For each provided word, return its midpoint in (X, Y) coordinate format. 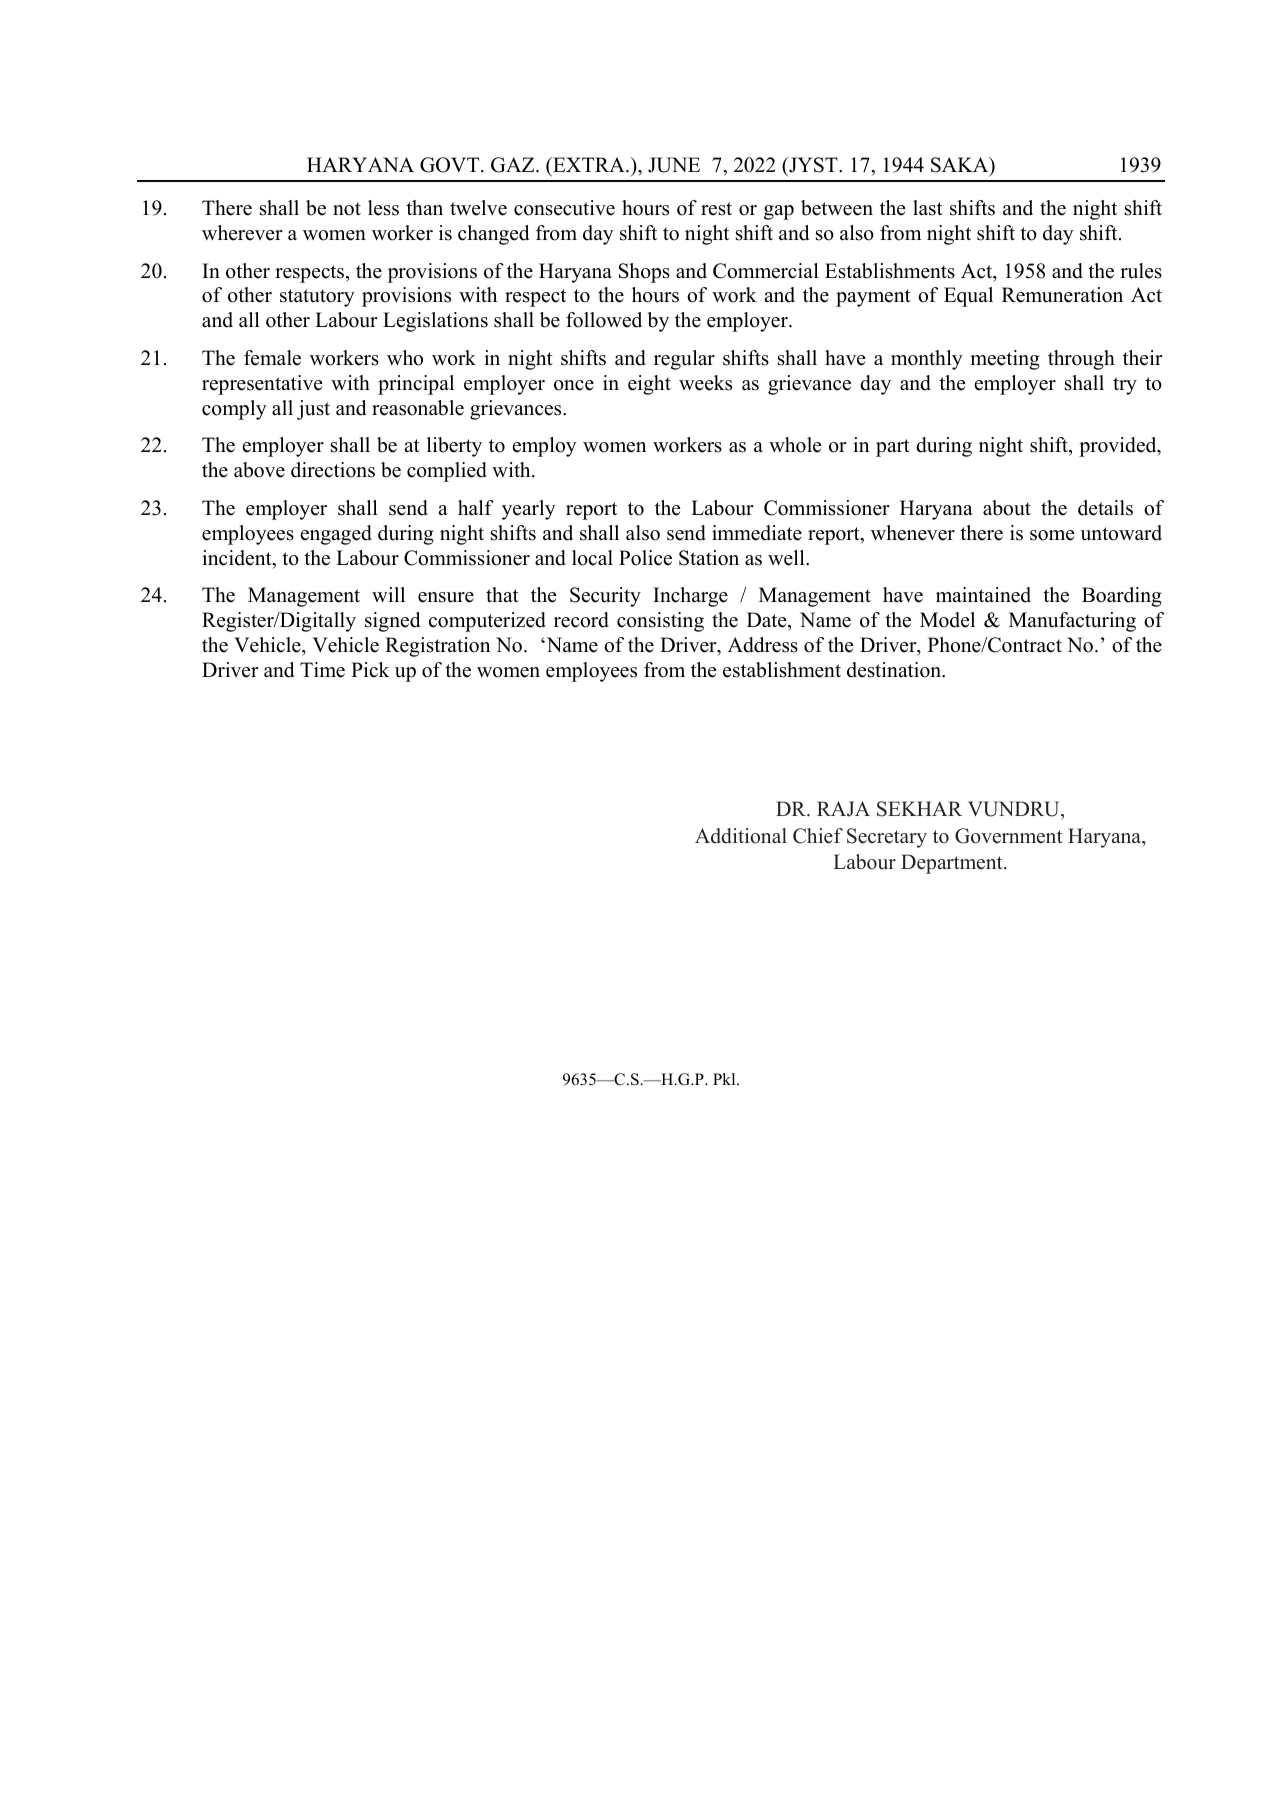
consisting (660, 622)
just (313, 410)
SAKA (961, 166)
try (1125, 386)
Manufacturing (1072, 622)
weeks (705, 383)
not (347, 209)
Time (322, 670)
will (388, 594)
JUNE (674, 165)
